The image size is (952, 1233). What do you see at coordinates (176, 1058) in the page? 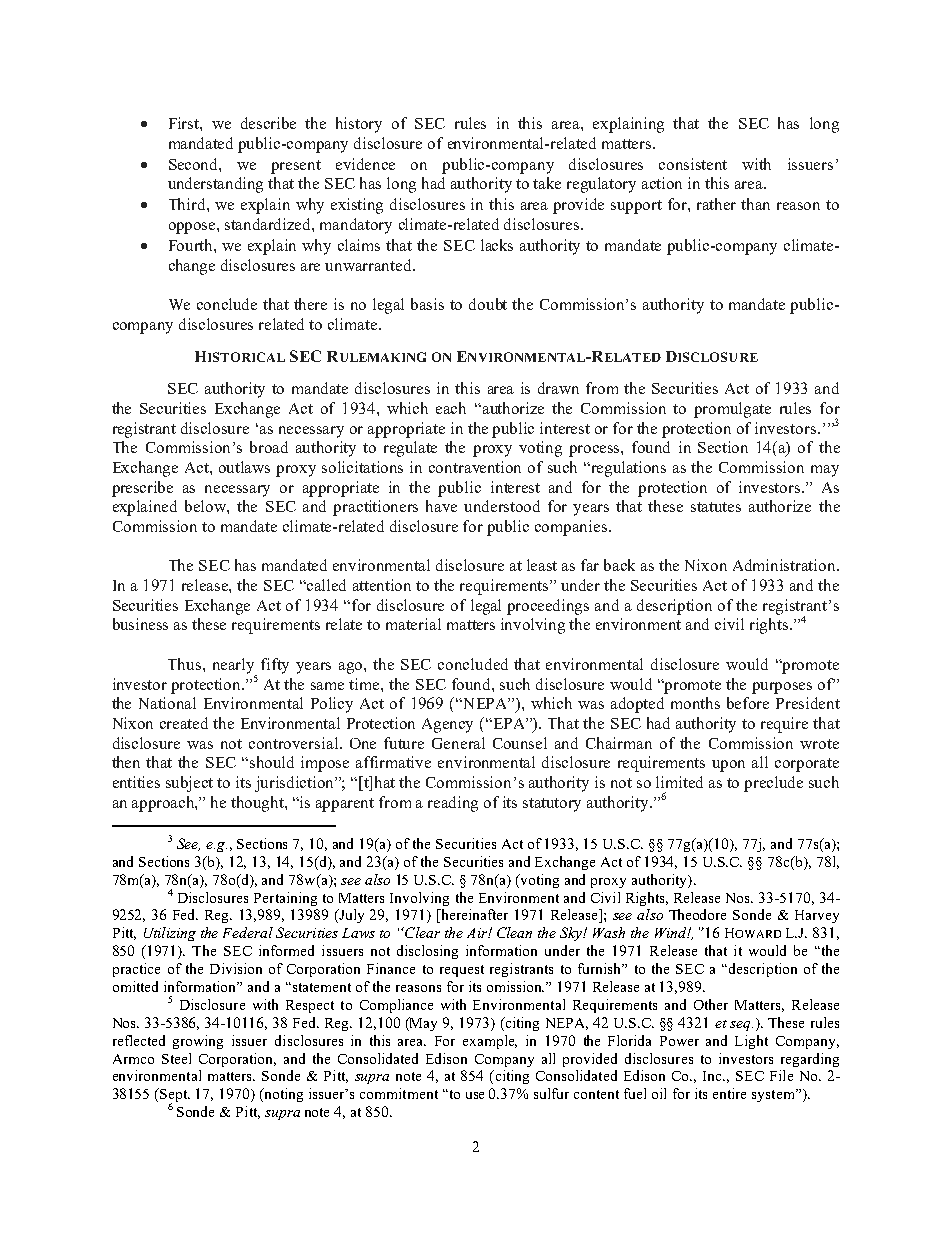
I see `Steel` at bounding box center [176, 1058].
